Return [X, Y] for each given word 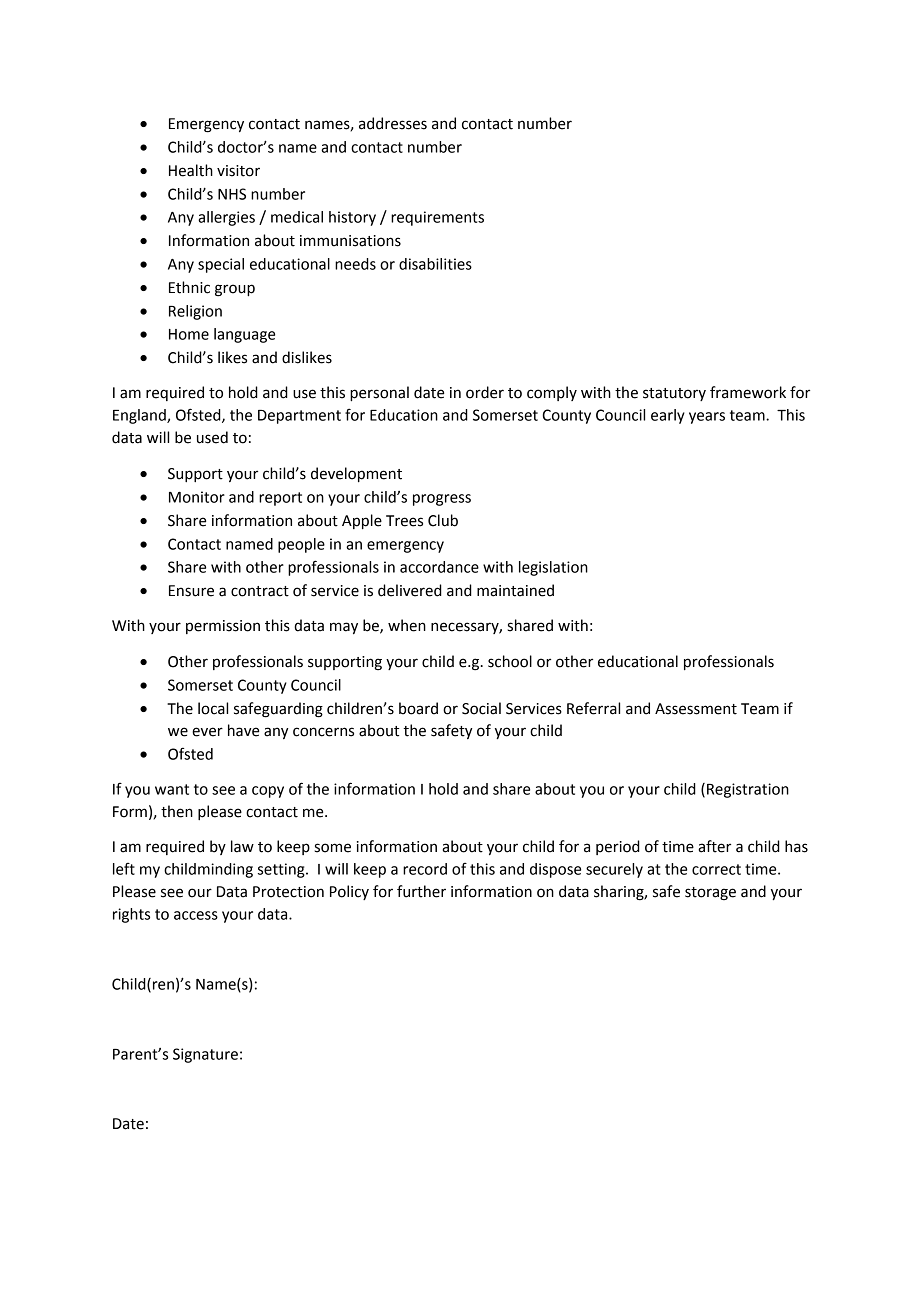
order [485, 392]
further [421, 891]
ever [207, 732]
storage [710, 894]
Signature [205, 1055]
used [212, 437]
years [707, 418]
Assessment [696, 709]
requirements [437, 218]
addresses [393, 123]
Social [481, 708]
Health [191, 170]
